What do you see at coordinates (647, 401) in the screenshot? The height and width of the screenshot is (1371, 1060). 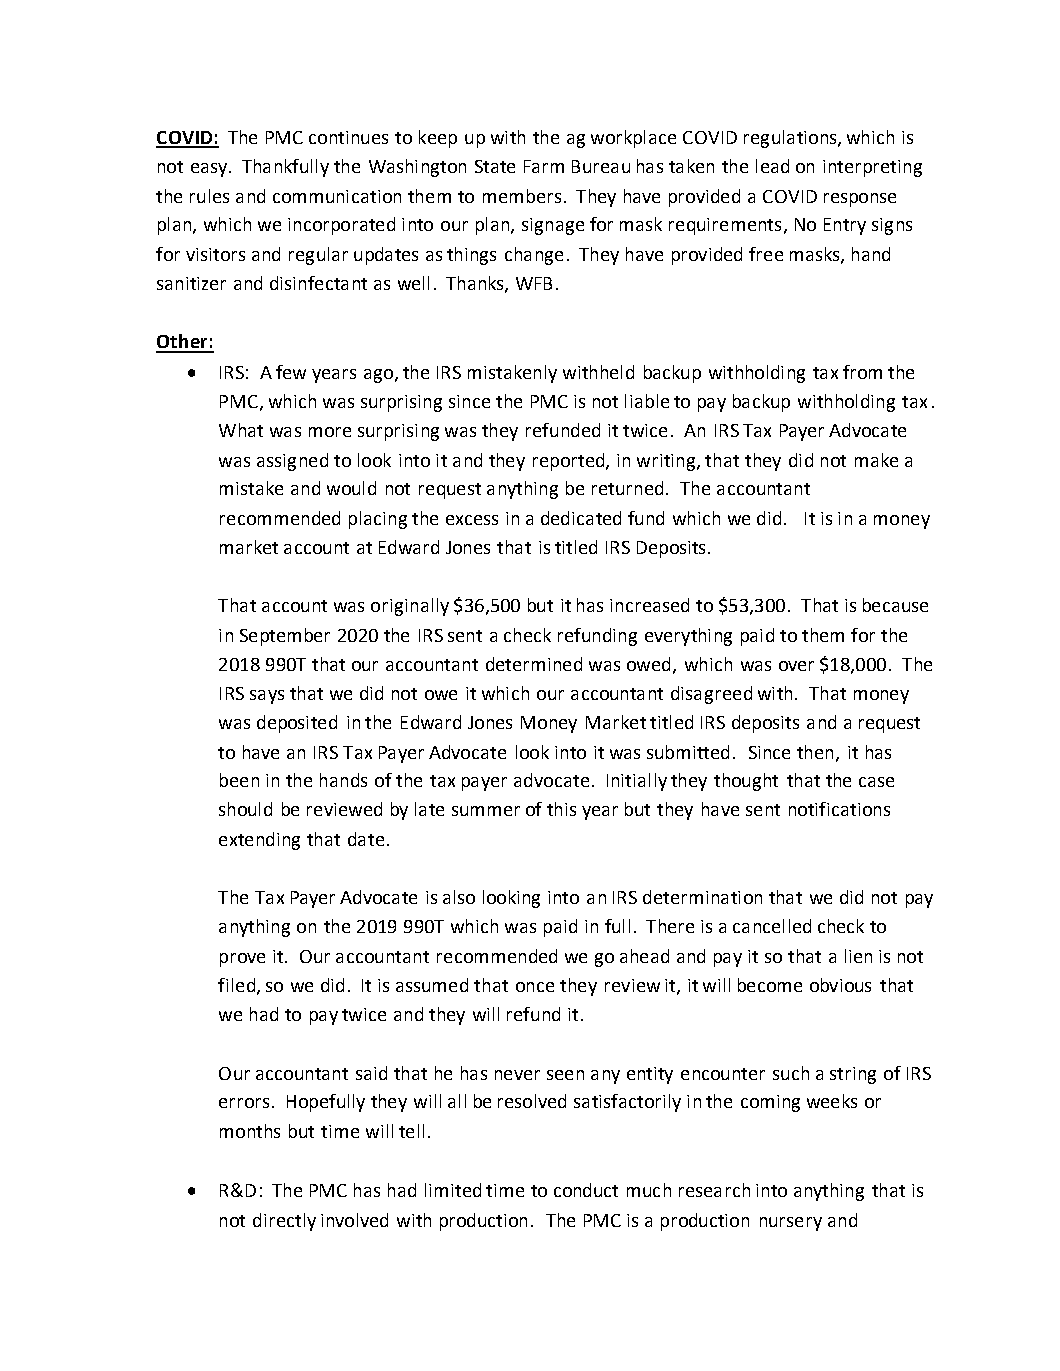 I see `liable` at bounding box center [647, 401].
